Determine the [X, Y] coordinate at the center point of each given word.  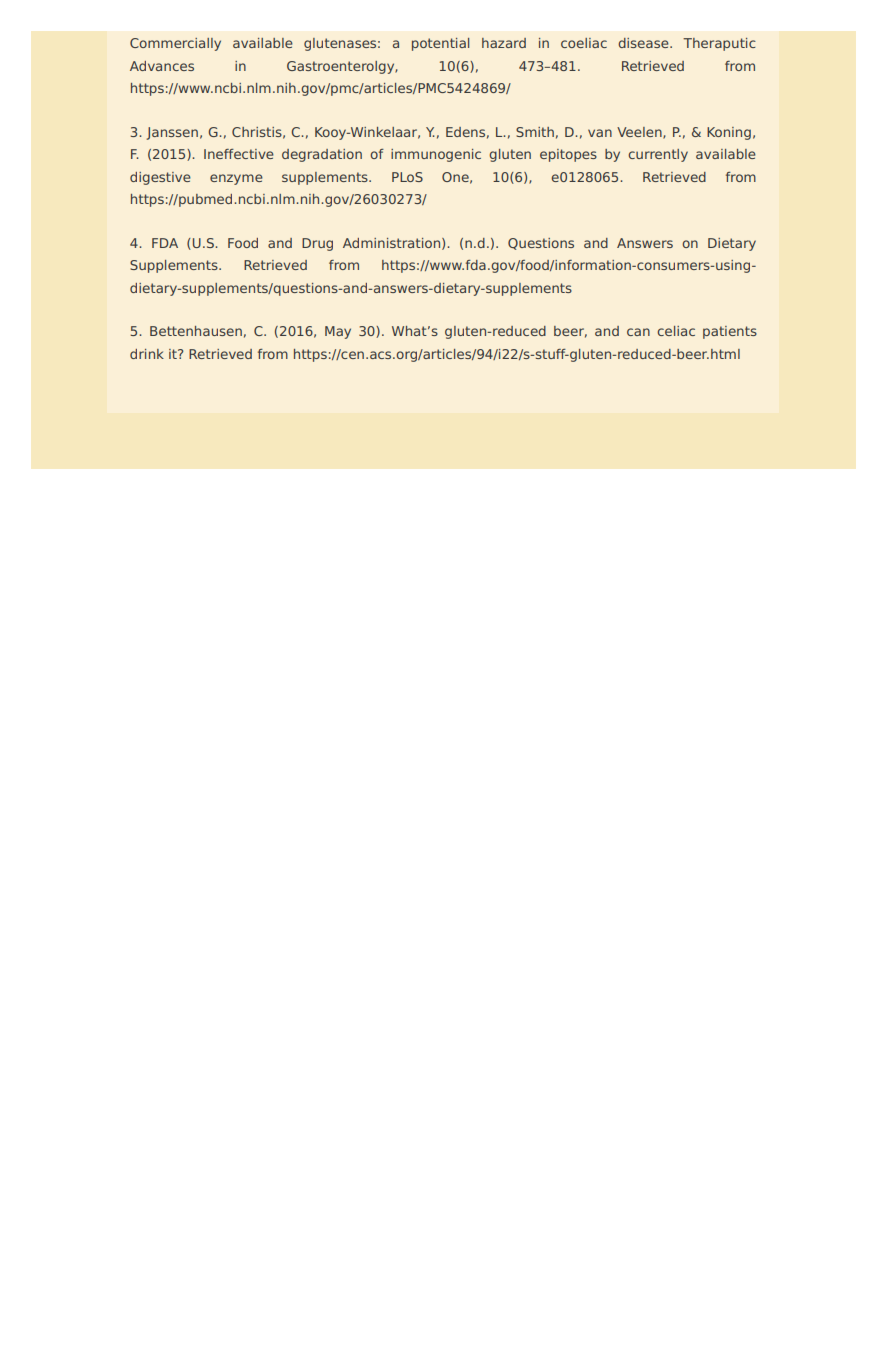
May [338, 332]
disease [644, 43]
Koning [729, 133]
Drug [317, 244]
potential [440, 44]
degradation [322, 155]
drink [147, 354]
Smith [535, 132]
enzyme [236, 179]
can [638, 332]
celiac [676, 331]
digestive [160, 178]
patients [730, 332]
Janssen [172, 133]
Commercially [175, 44]
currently [658, 155]
